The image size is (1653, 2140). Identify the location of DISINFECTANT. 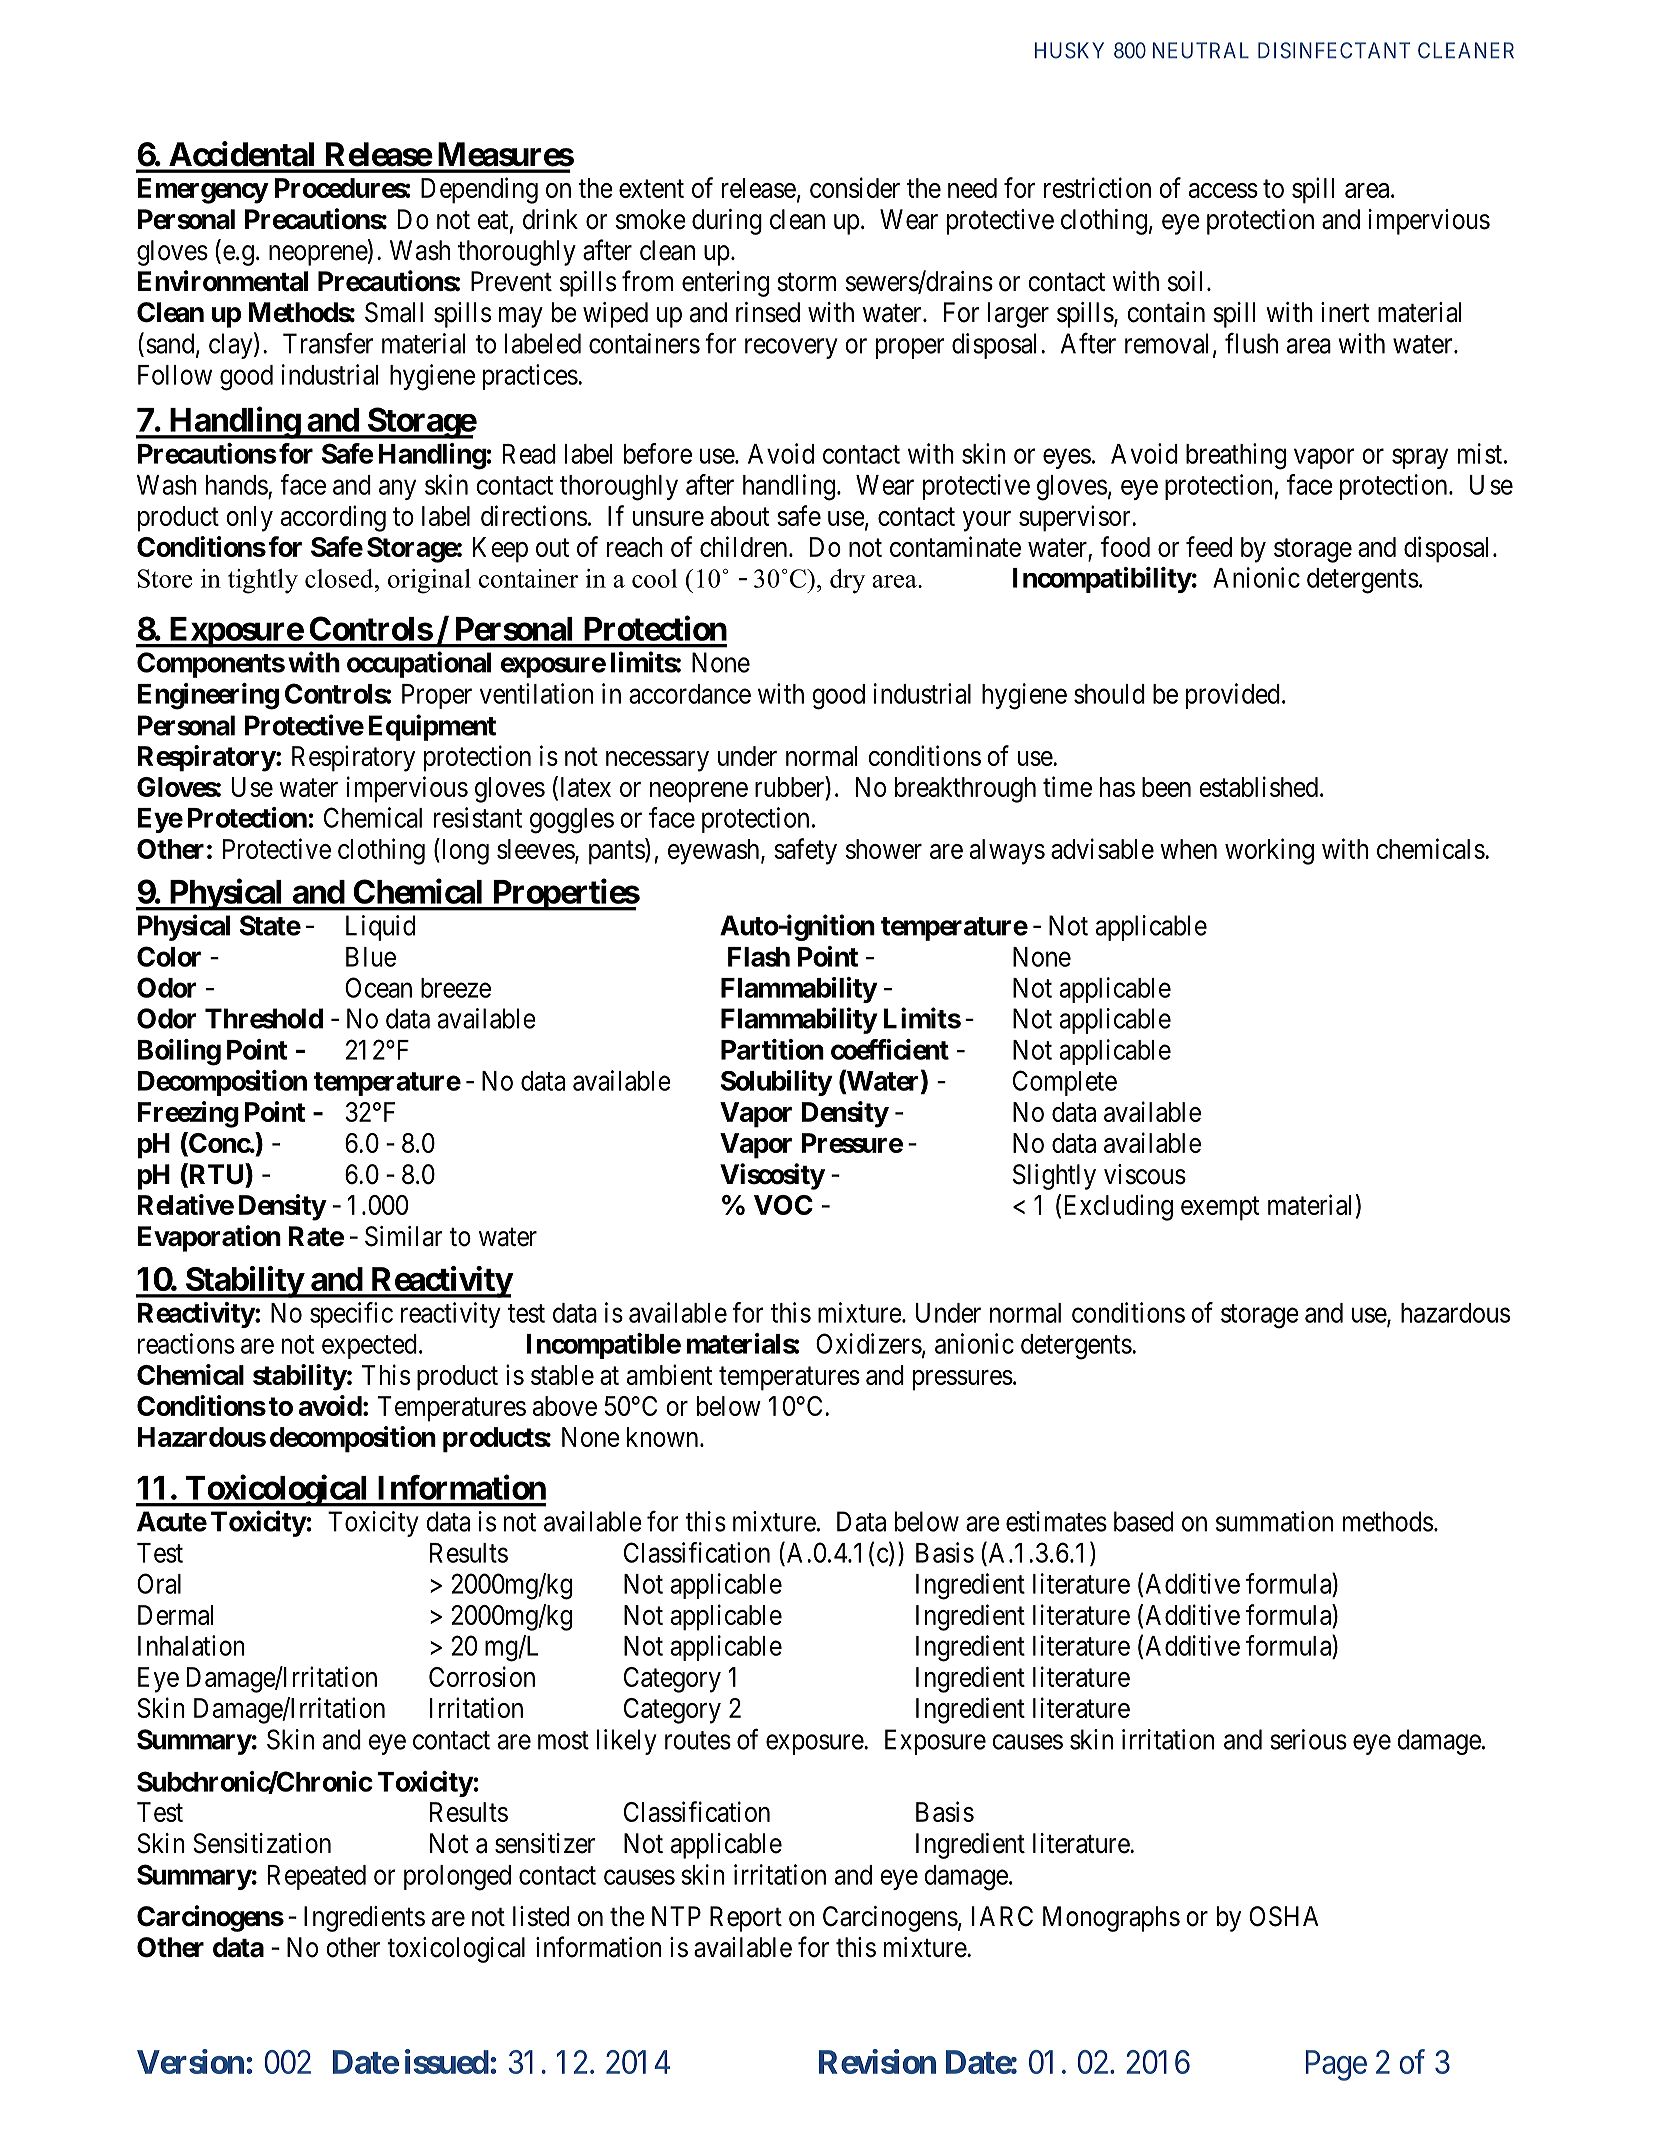
(1334, 50).
